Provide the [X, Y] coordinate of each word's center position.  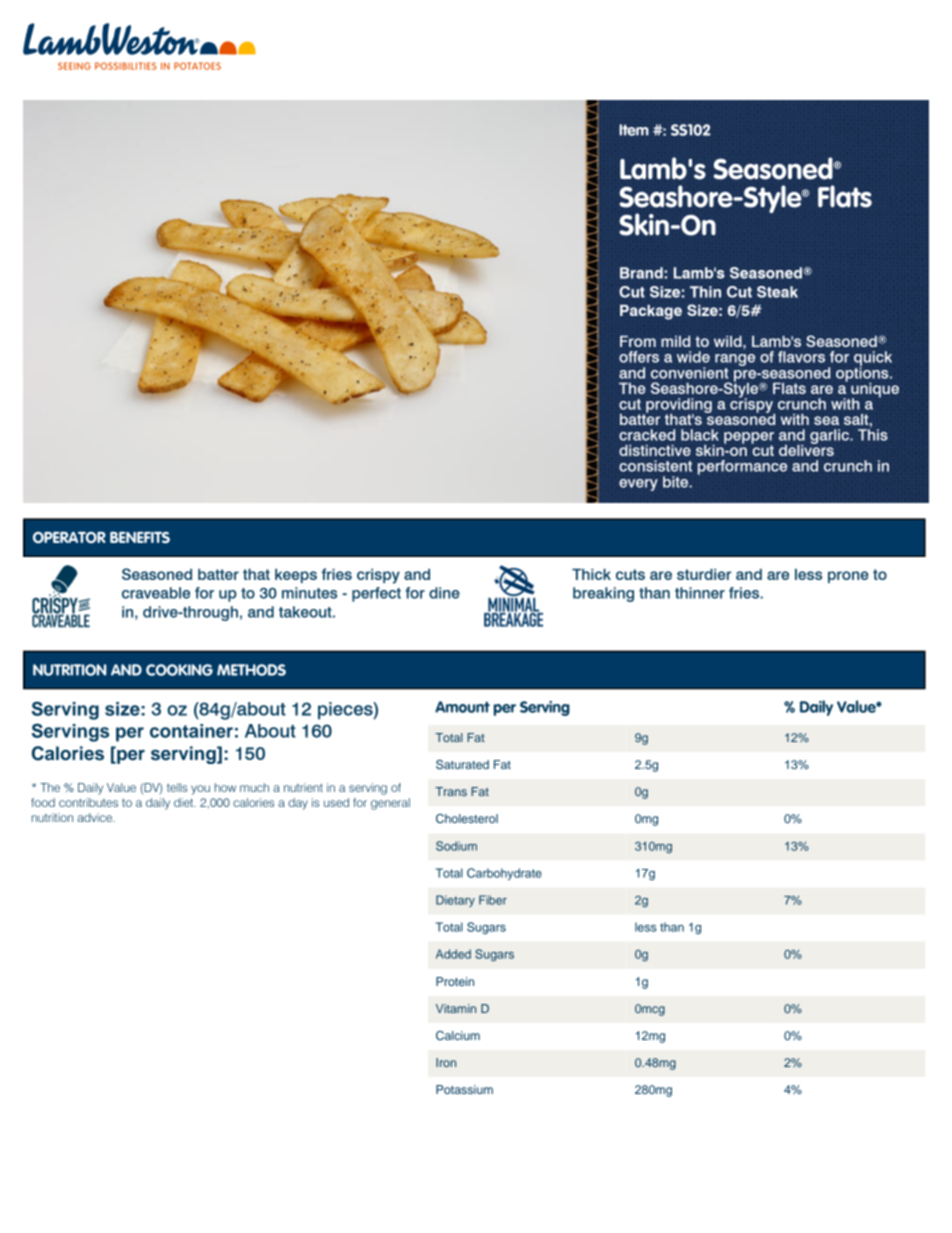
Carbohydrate [504, 874]
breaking [603, 594]
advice [95, 817]
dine [444, 593]
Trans [451, 791]
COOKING [179, 670]
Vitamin [456, 1008]
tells [177, 787]
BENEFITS [140, 538]
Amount [462, 707]
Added [453, 954]
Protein [455, 981]
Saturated [462, 764]
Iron [446, 1062]
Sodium [456, 846]
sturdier [704, 574]
